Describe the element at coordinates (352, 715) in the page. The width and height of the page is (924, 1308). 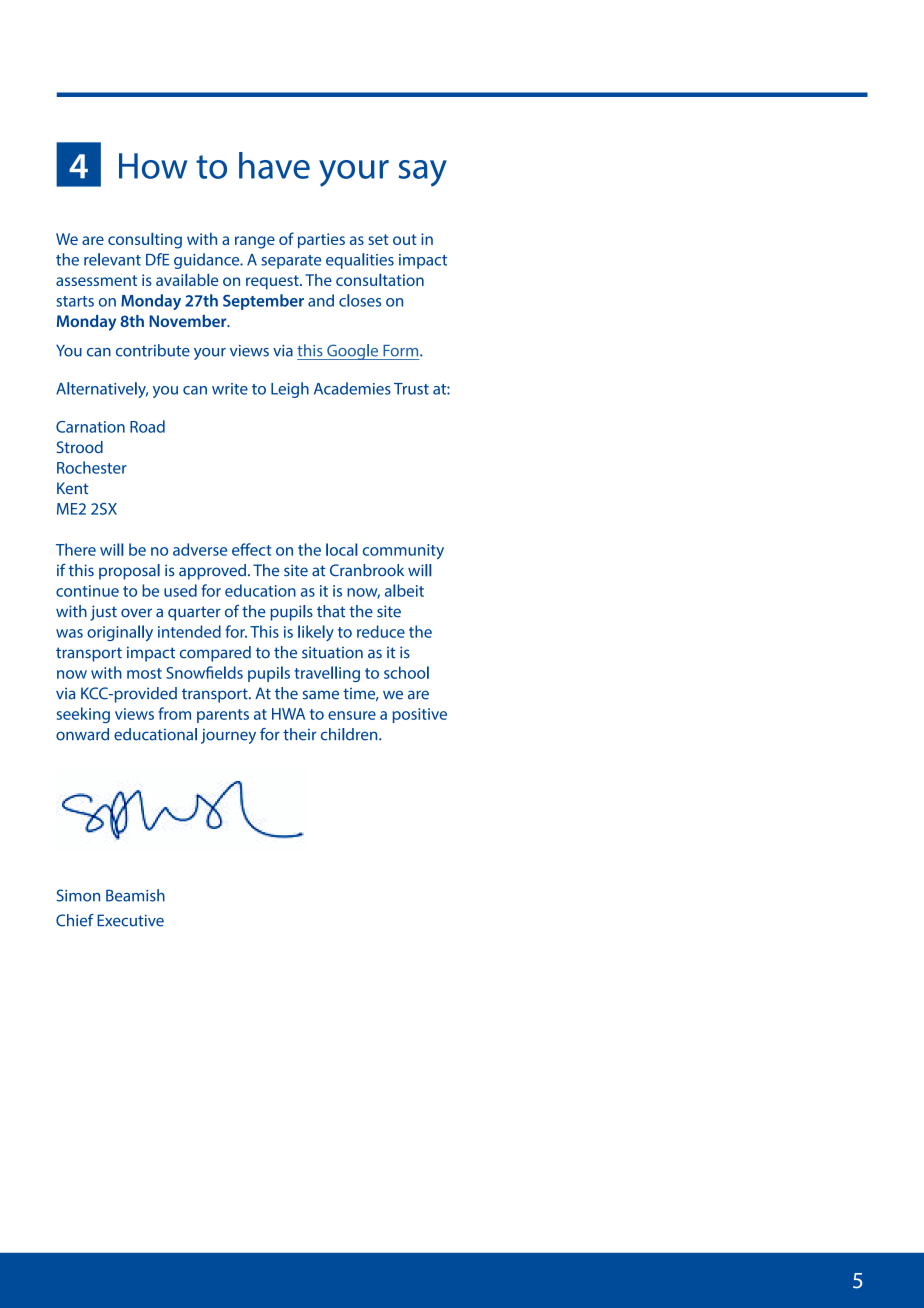
I see `ensure` at that location.
